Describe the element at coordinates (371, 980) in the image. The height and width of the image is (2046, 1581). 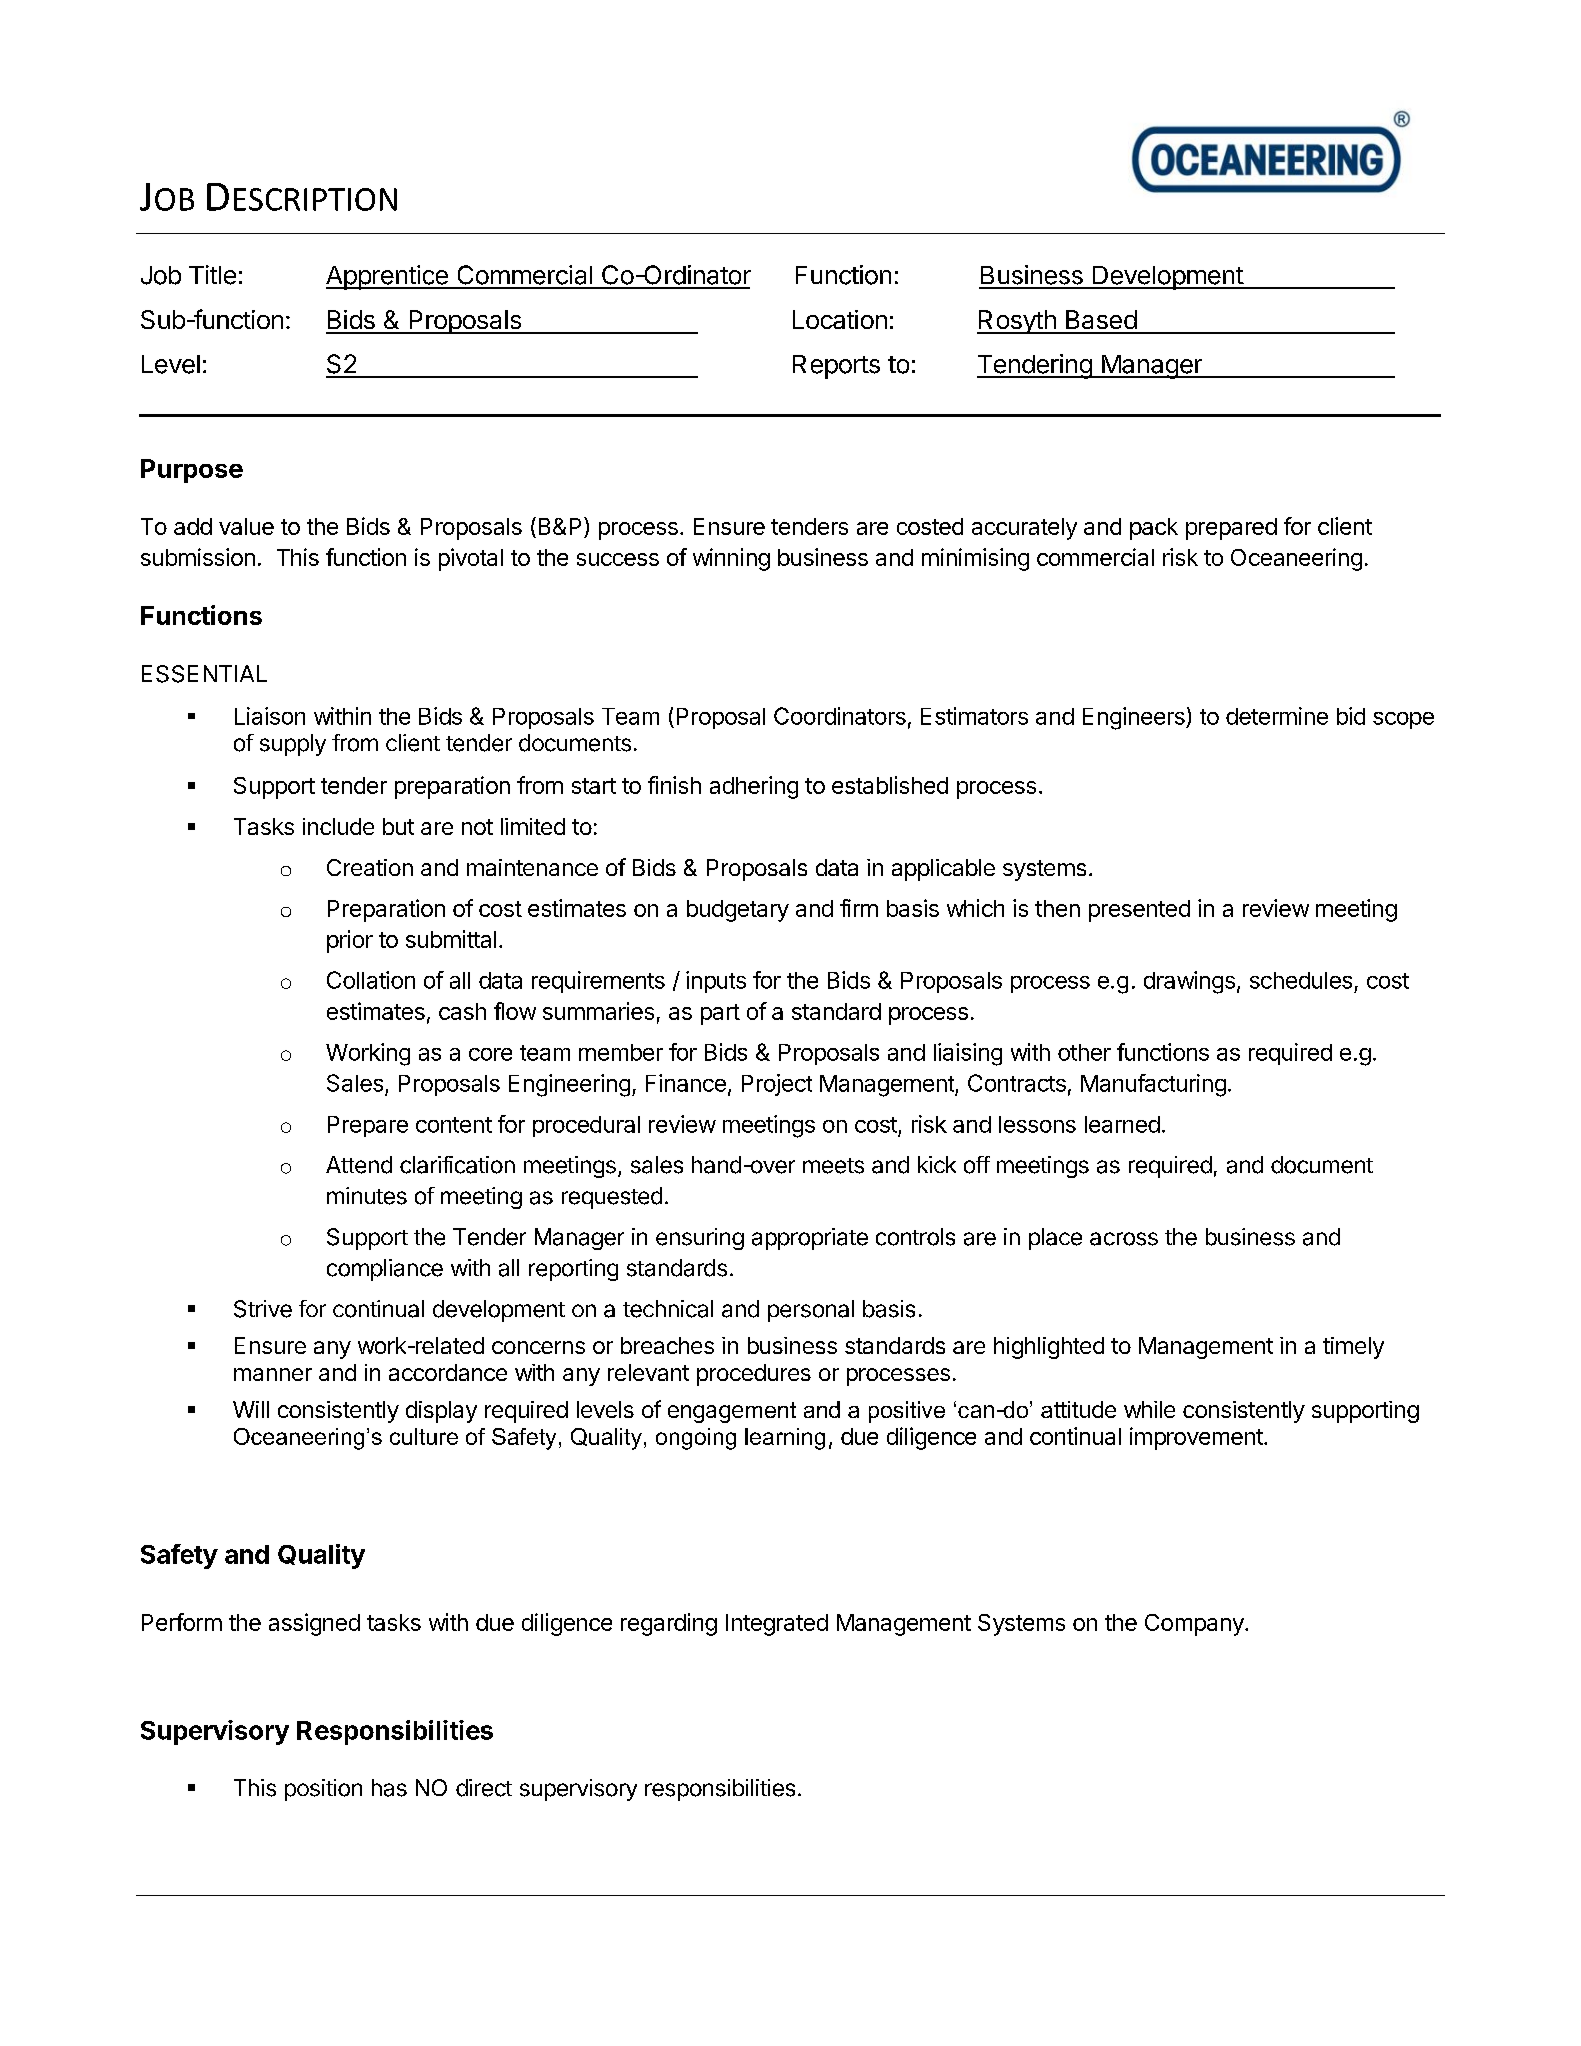
I see `Collation` at that location.
